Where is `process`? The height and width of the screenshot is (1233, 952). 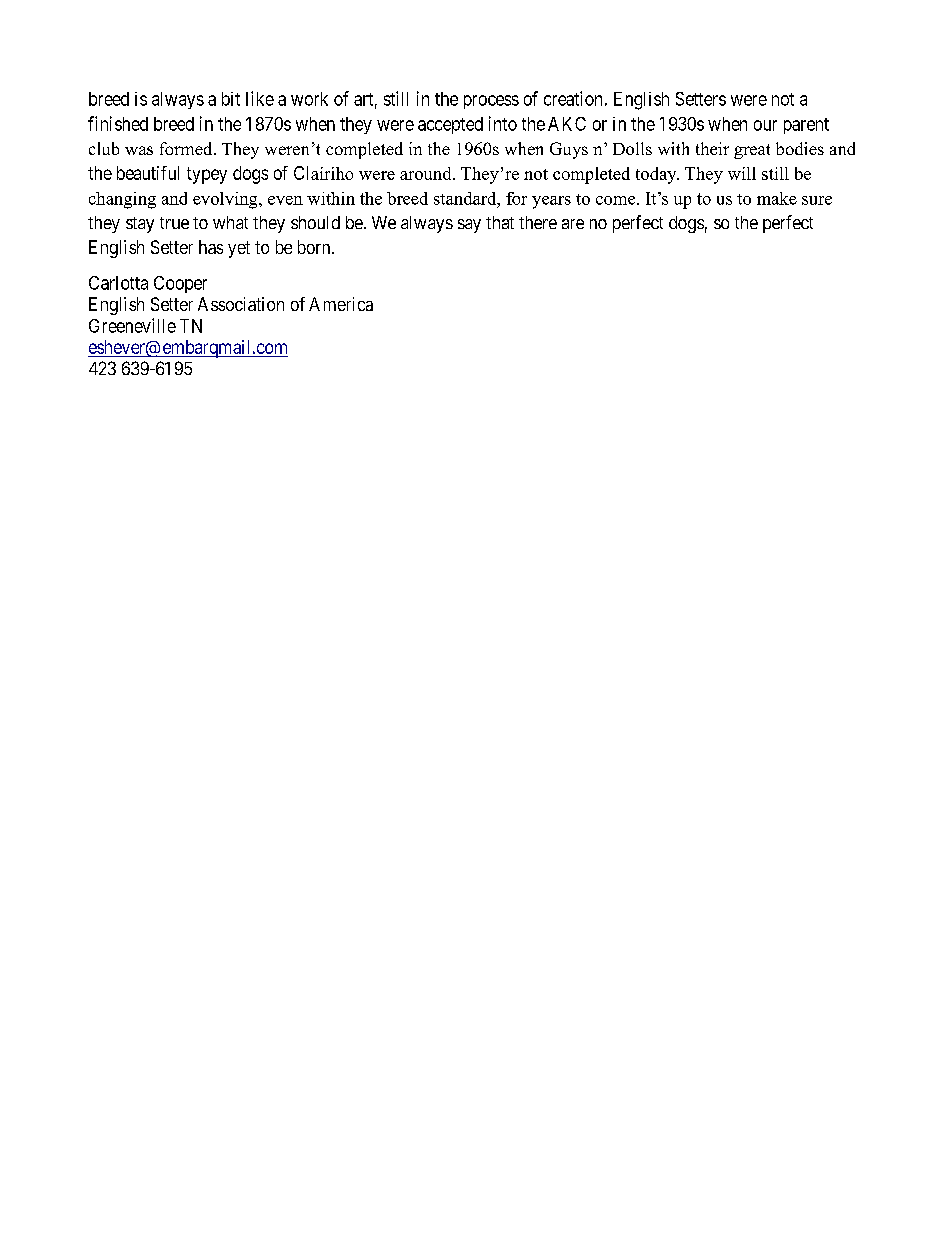
process is located at coordinates (491, 102).
